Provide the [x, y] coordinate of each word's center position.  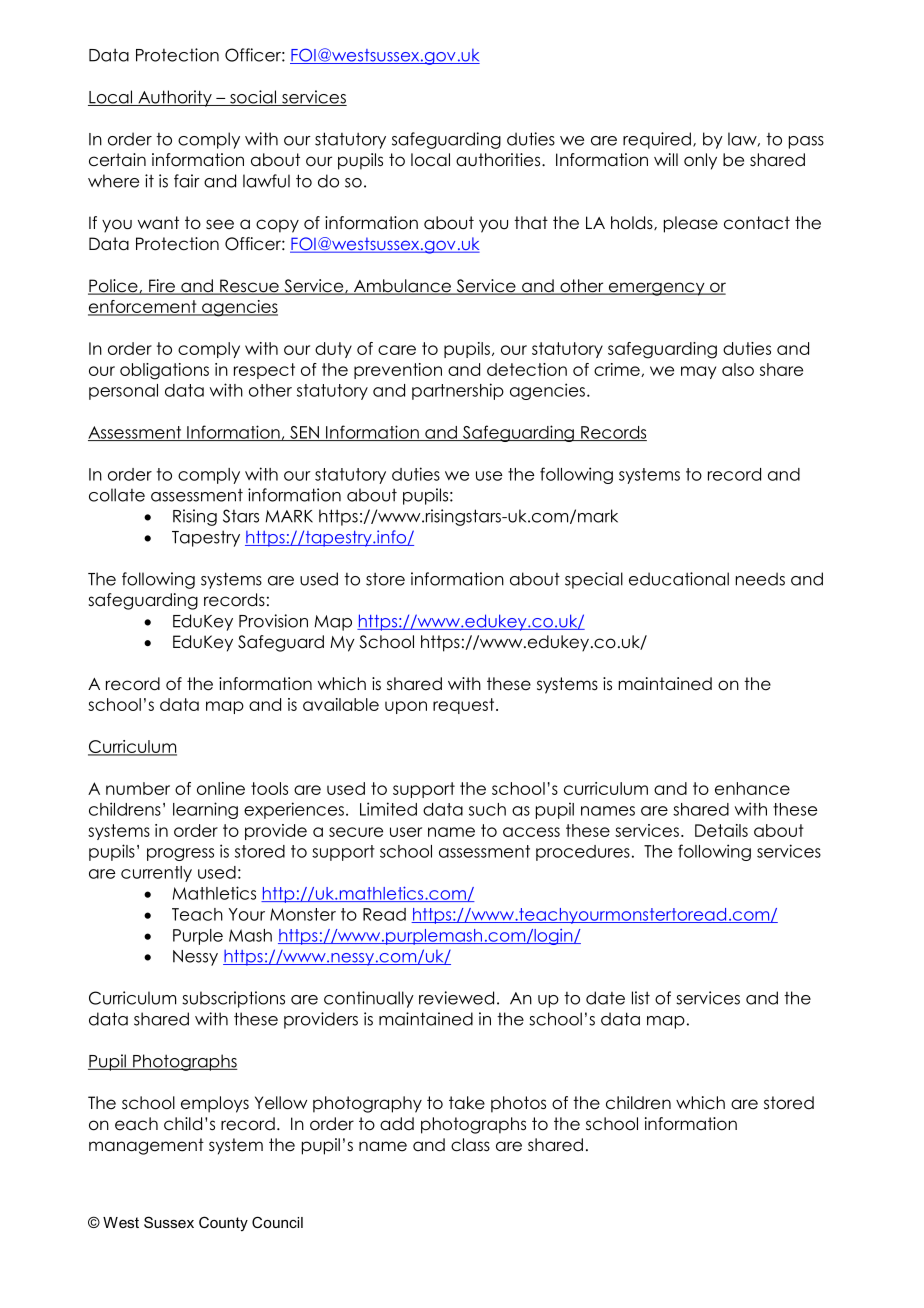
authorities [499, 160]
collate [117, 495]
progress [180, 854]
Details [721, 830]
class [470, 1145]
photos [518, 1104]
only [700, 161]
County [223, 1223]
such [487, 809]
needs [760, 579]
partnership [458, 391]
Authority [175, 98]
